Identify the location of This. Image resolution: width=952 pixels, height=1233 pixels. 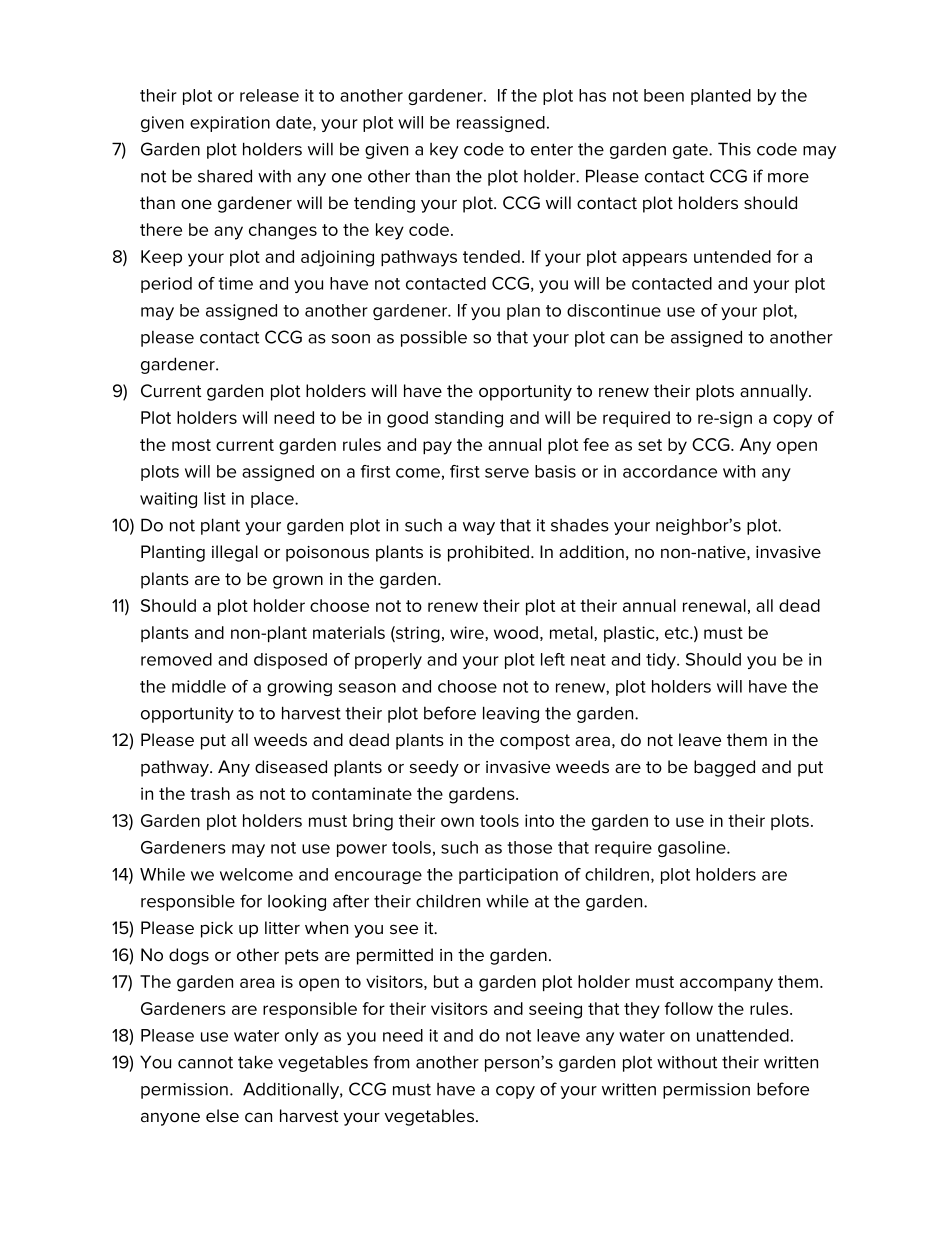
(734, 149).
